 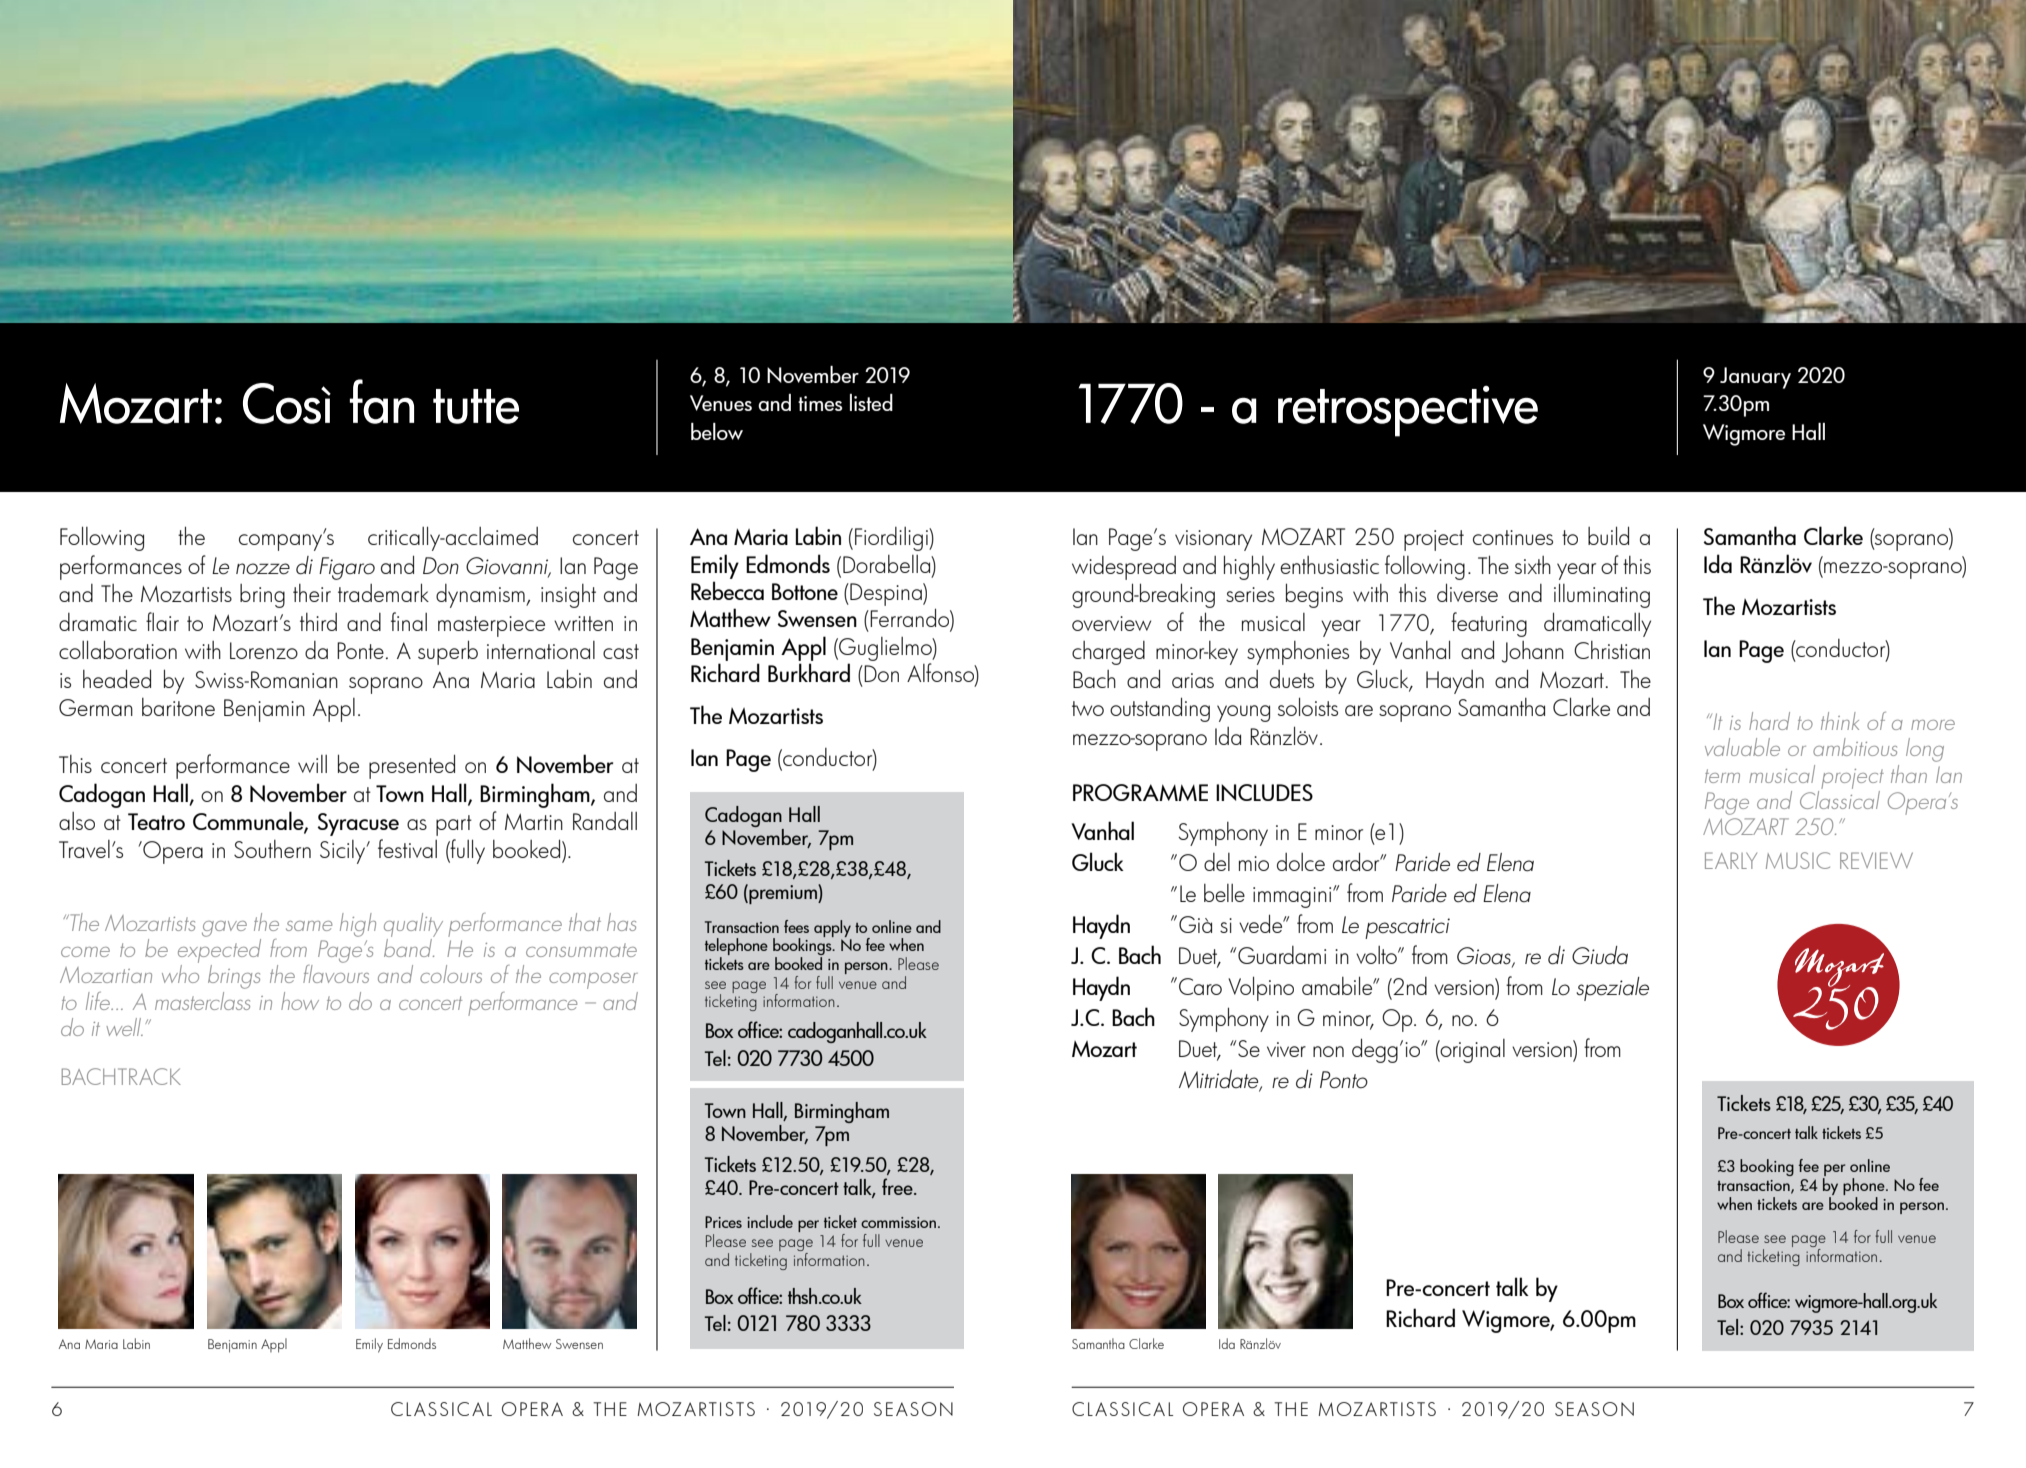 I want to click on term, so click(x=1722, y=776).
